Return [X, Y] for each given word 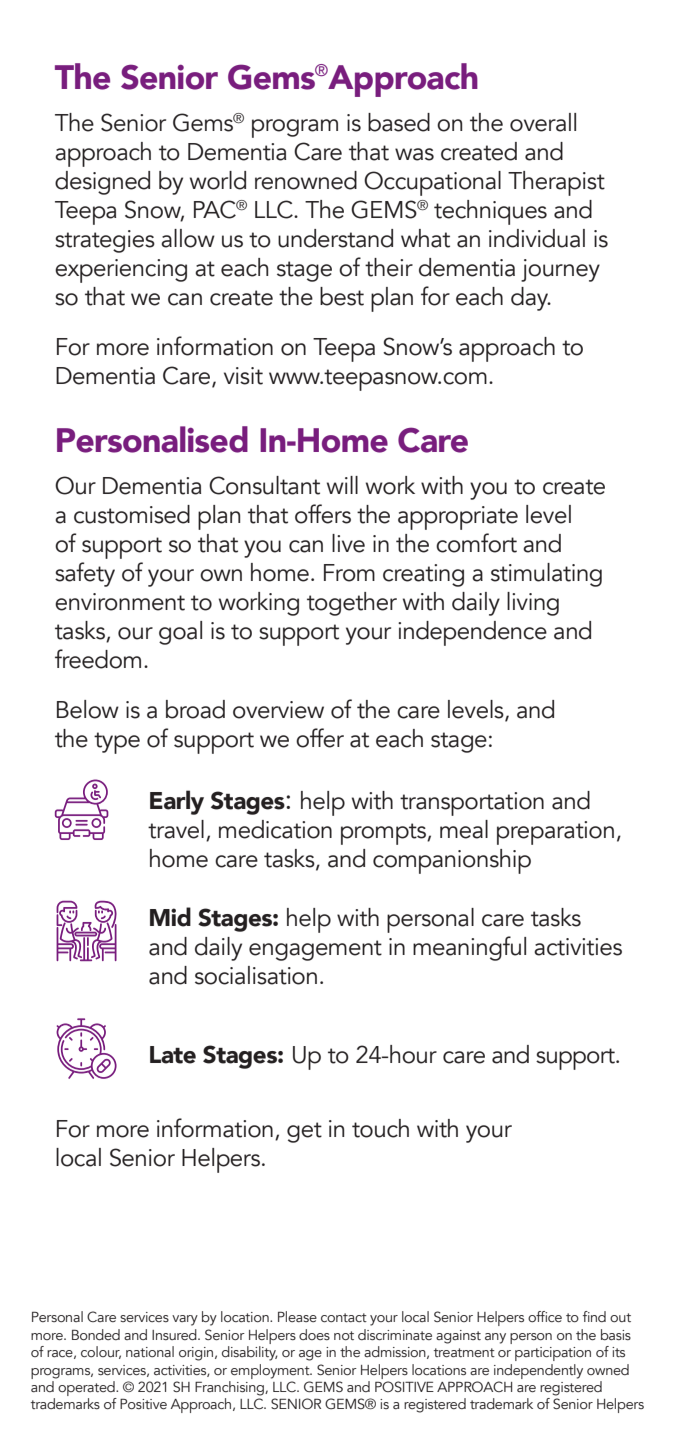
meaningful [469, 948]
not [344, 1336]
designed [102, 183]
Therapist [556, 183]
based [399, 122]
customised [132, 514]
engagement [315, 950]
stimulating [546, 575]
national [150, 1351]
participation [553, 1354]
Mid [170, 917]
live [348, 543]
